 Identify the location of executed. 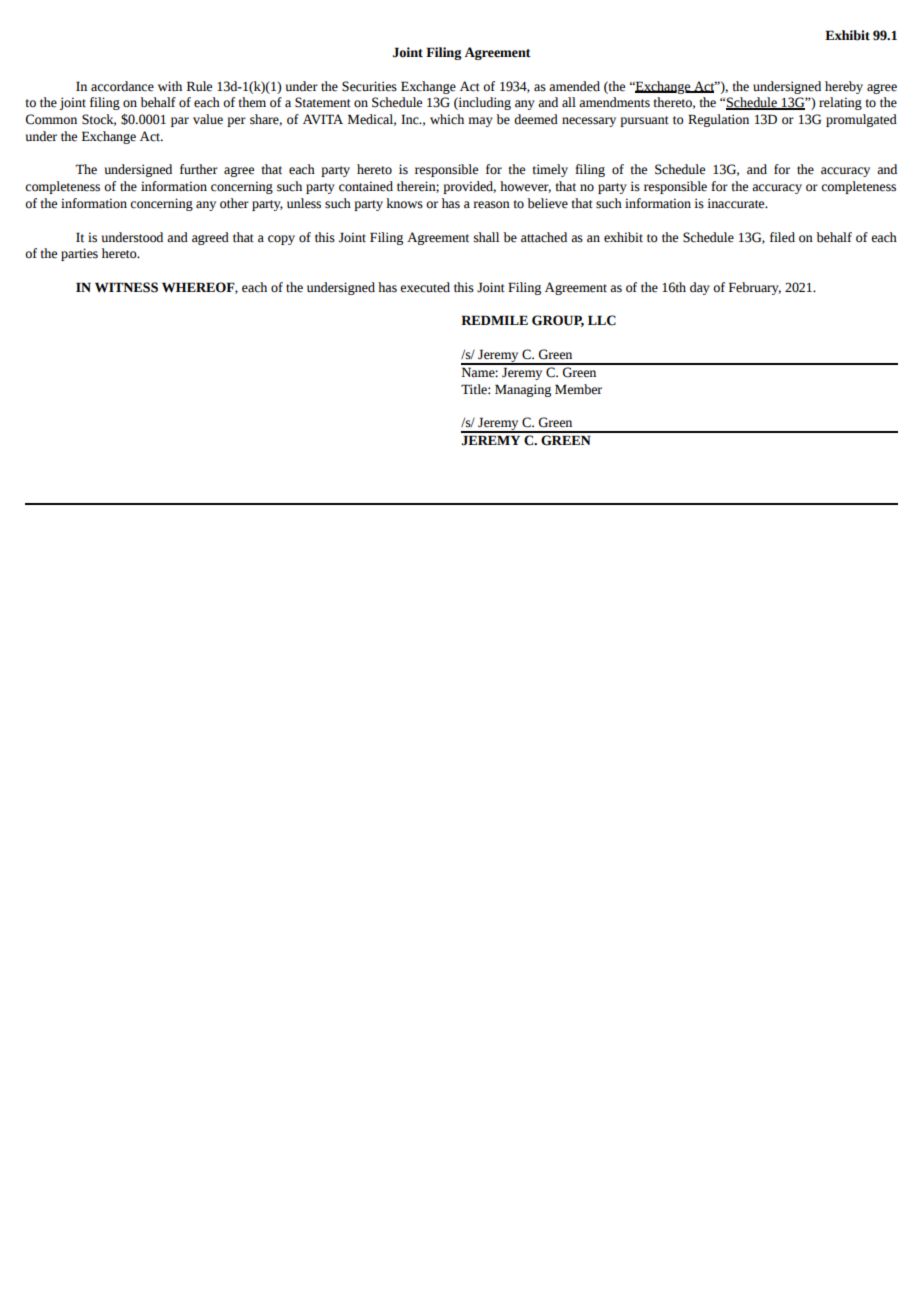
(425, 287).
